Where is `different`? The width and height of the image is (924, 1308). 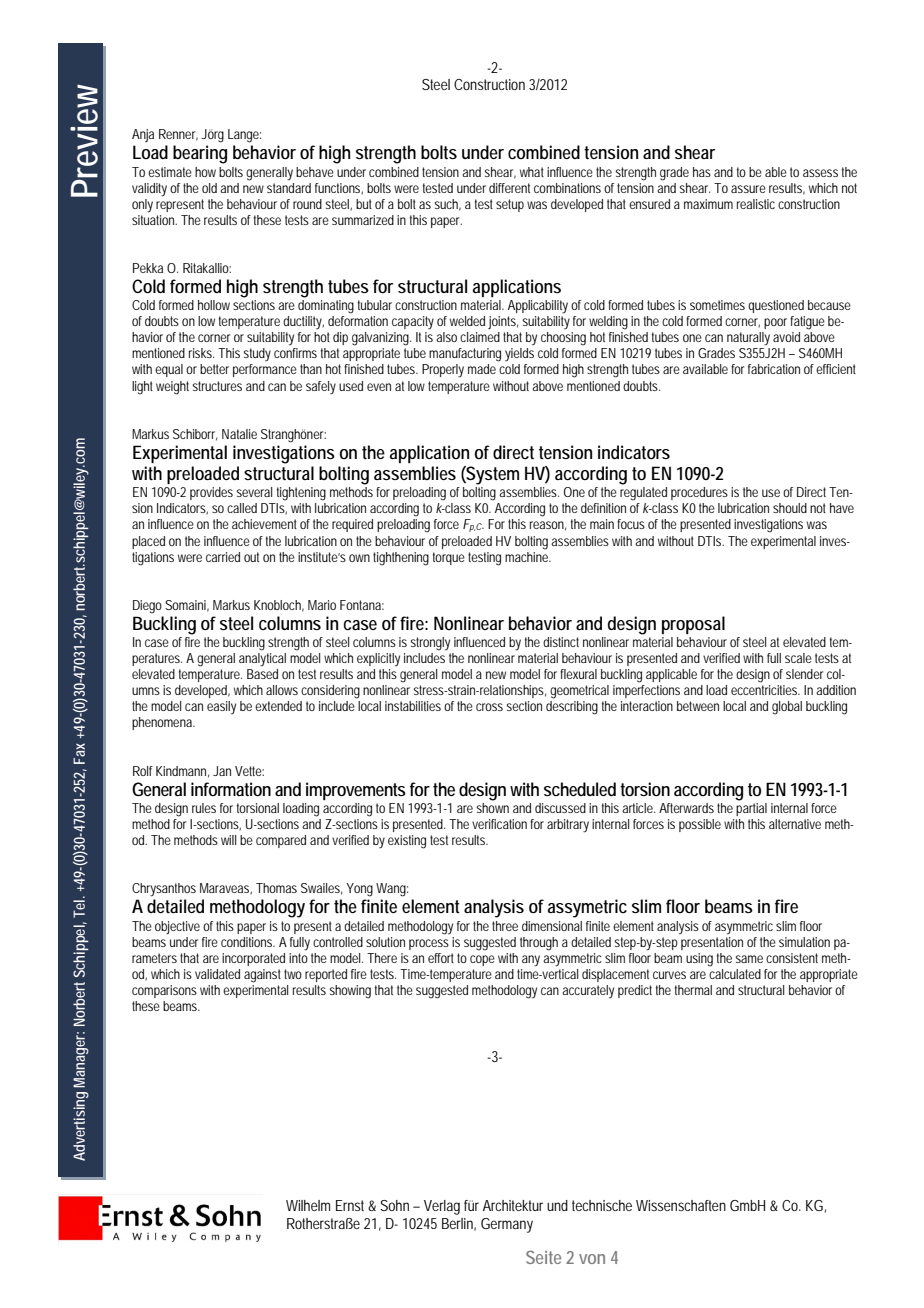 different is located at coordinates (509, 188).
